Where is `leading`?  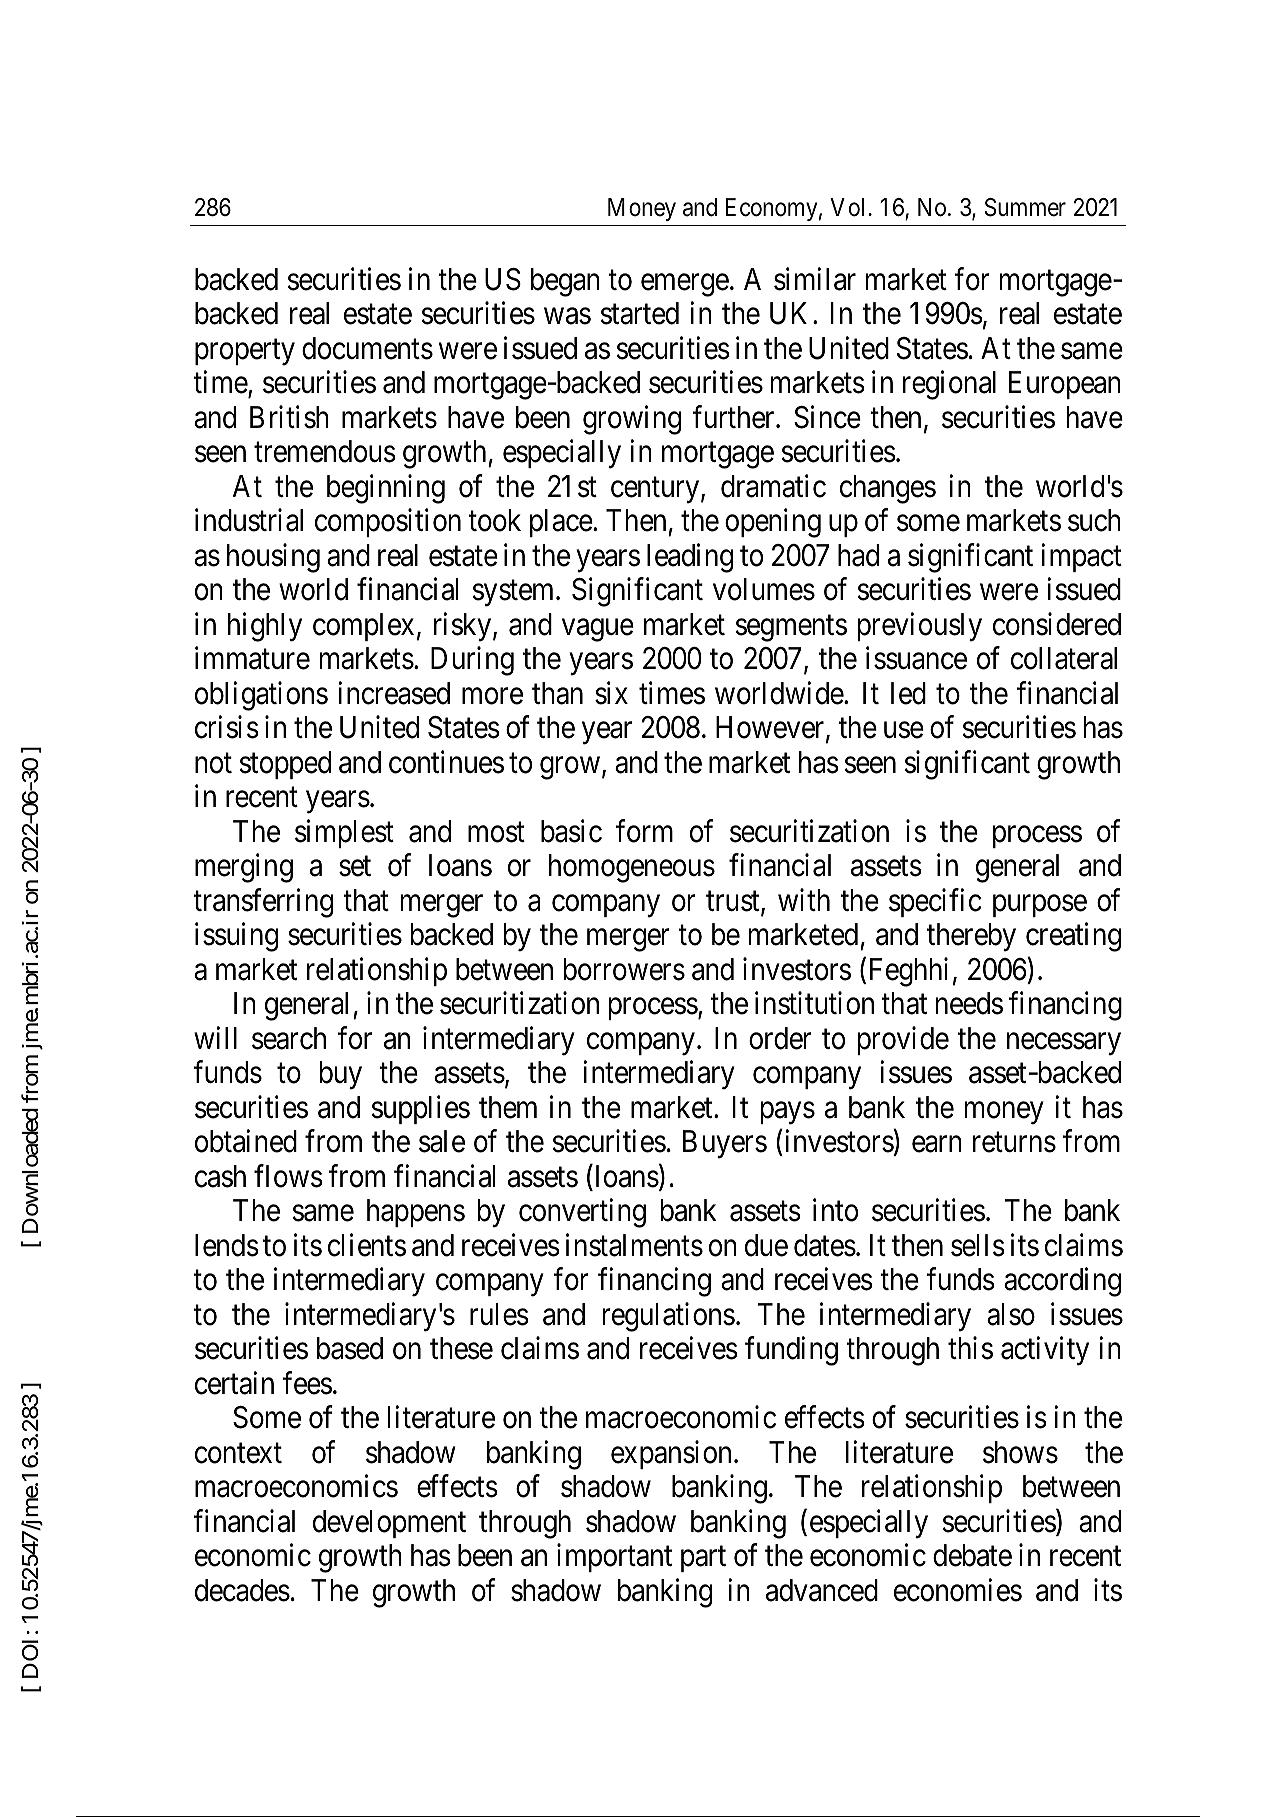
leading is located at coordinates (690, 558).
